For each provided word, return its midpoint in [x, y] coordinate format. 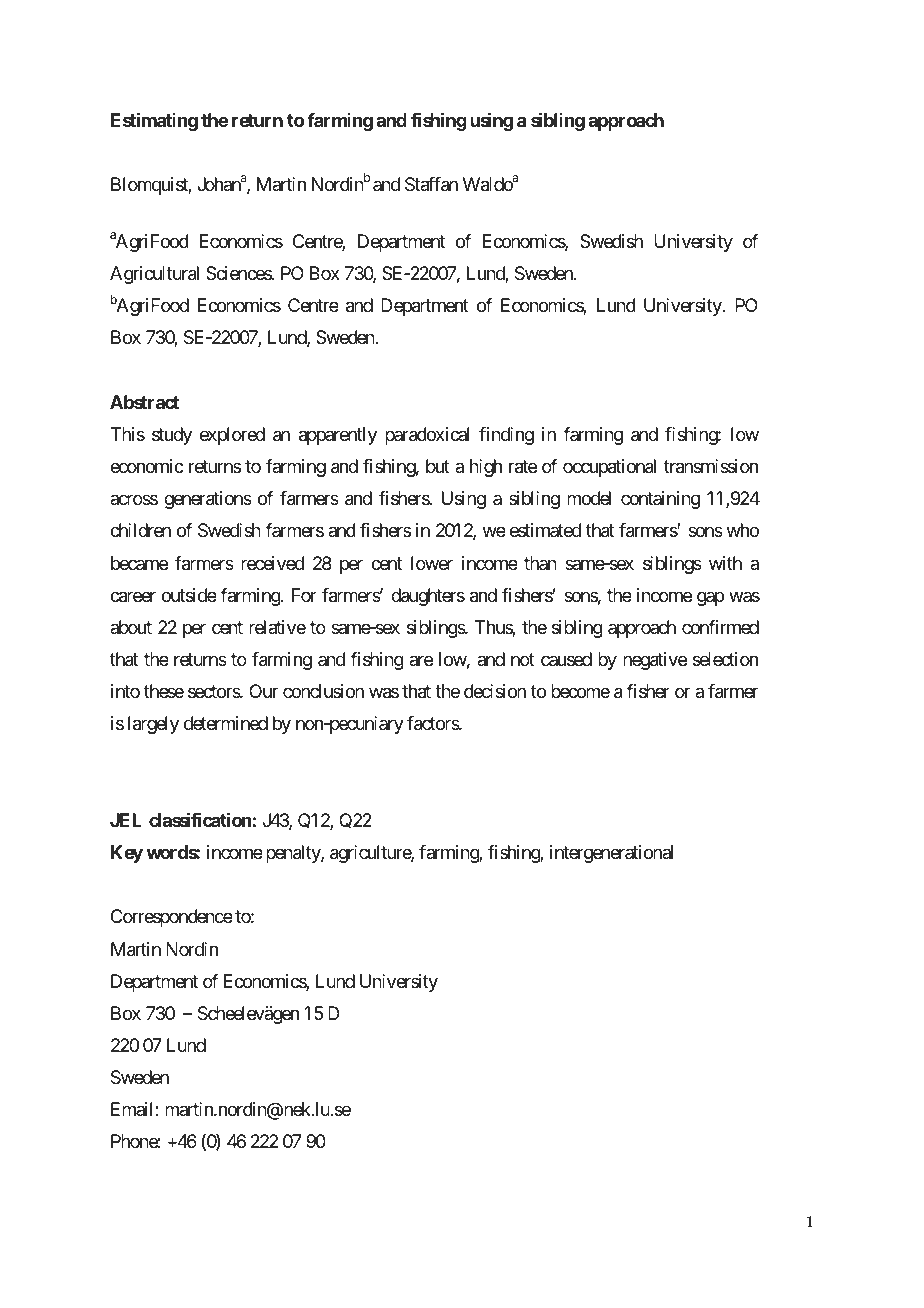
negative [655, 661]
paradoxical [427, 436]
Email [133, 1109]
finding [506, 436]
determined [226, 723]
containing [660, 500]
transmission [711, 466]
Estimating [154, 122]
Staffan [431, 184]
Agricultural [154, 275]
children [140, 530]
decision [495, 691]
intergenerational [611, 854]
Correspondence [172, 918]
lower [432, 563]
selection [725, 659]
